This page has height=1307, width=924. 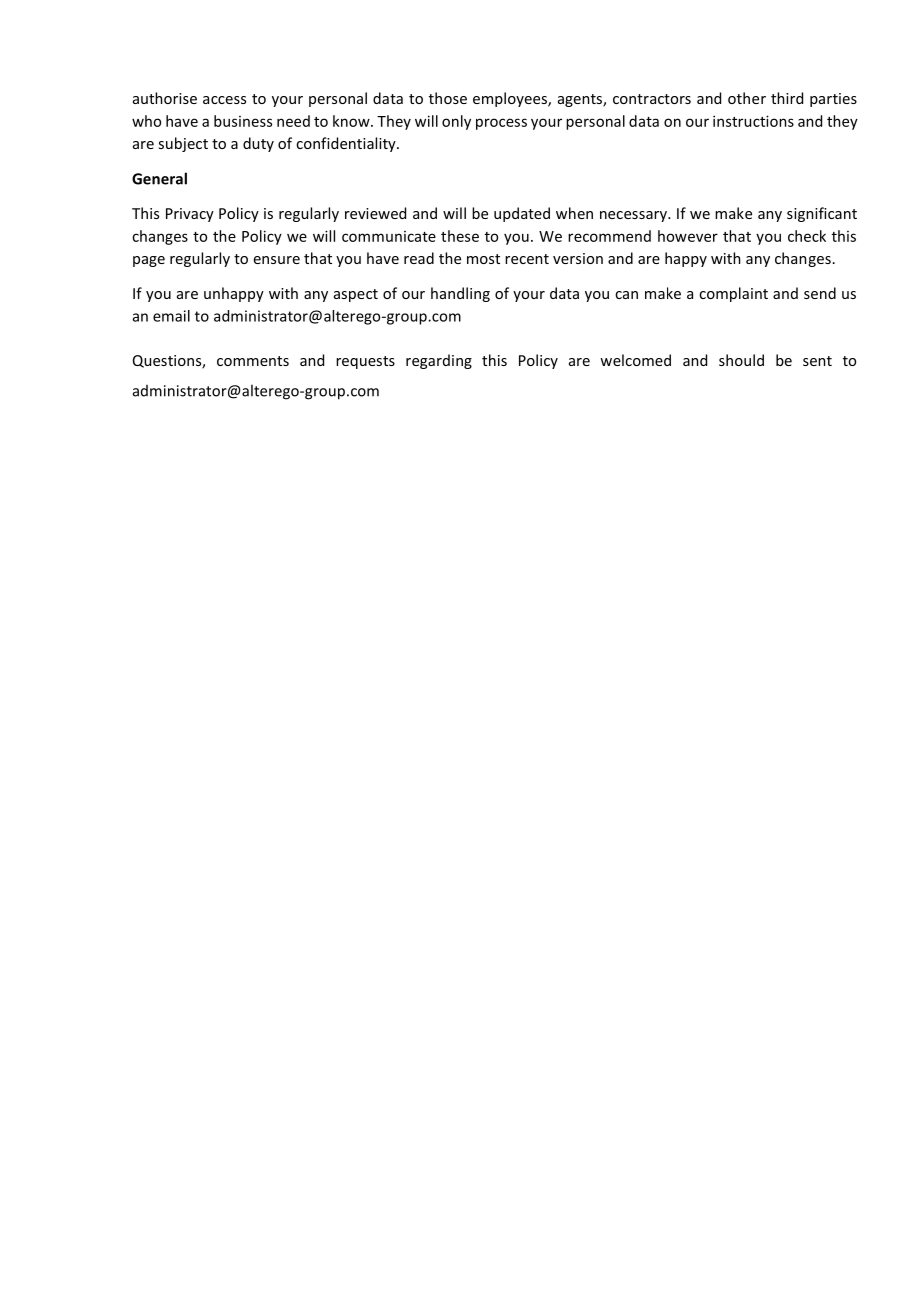 I want to click on handling, so click(x=460, y=294).
